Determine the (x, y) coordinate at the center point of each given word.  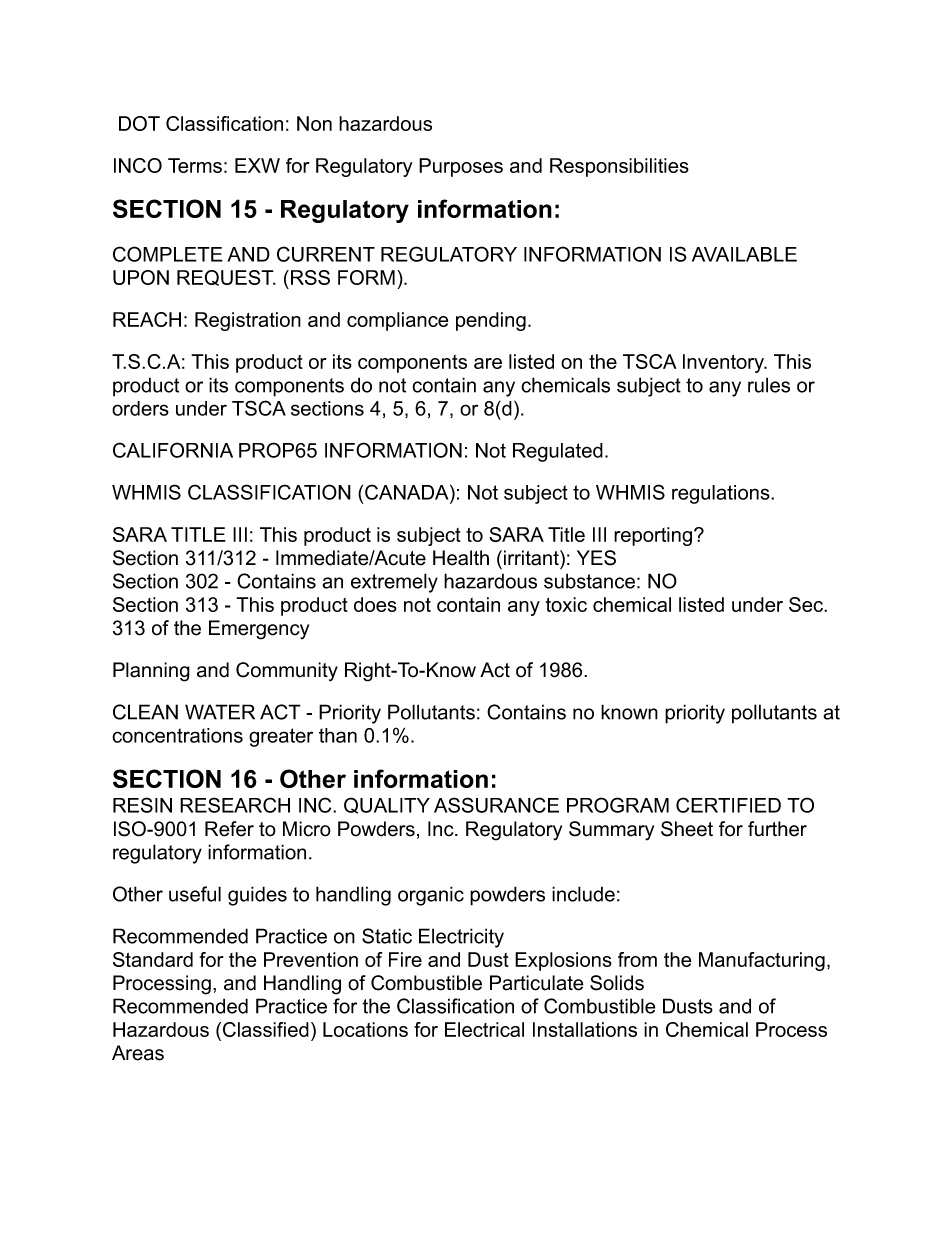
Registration (248, 321)
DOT (139, 123)
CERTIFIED (728, 805)
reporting (654, 536)
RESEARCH (235, 805)
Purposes (461, 167)
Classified (266, 1029)
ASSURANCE (496, 805)
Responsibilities (619, 167)
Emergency (259, 630)
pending (491, 321)
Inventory (725, 363)
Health (461, 558)
